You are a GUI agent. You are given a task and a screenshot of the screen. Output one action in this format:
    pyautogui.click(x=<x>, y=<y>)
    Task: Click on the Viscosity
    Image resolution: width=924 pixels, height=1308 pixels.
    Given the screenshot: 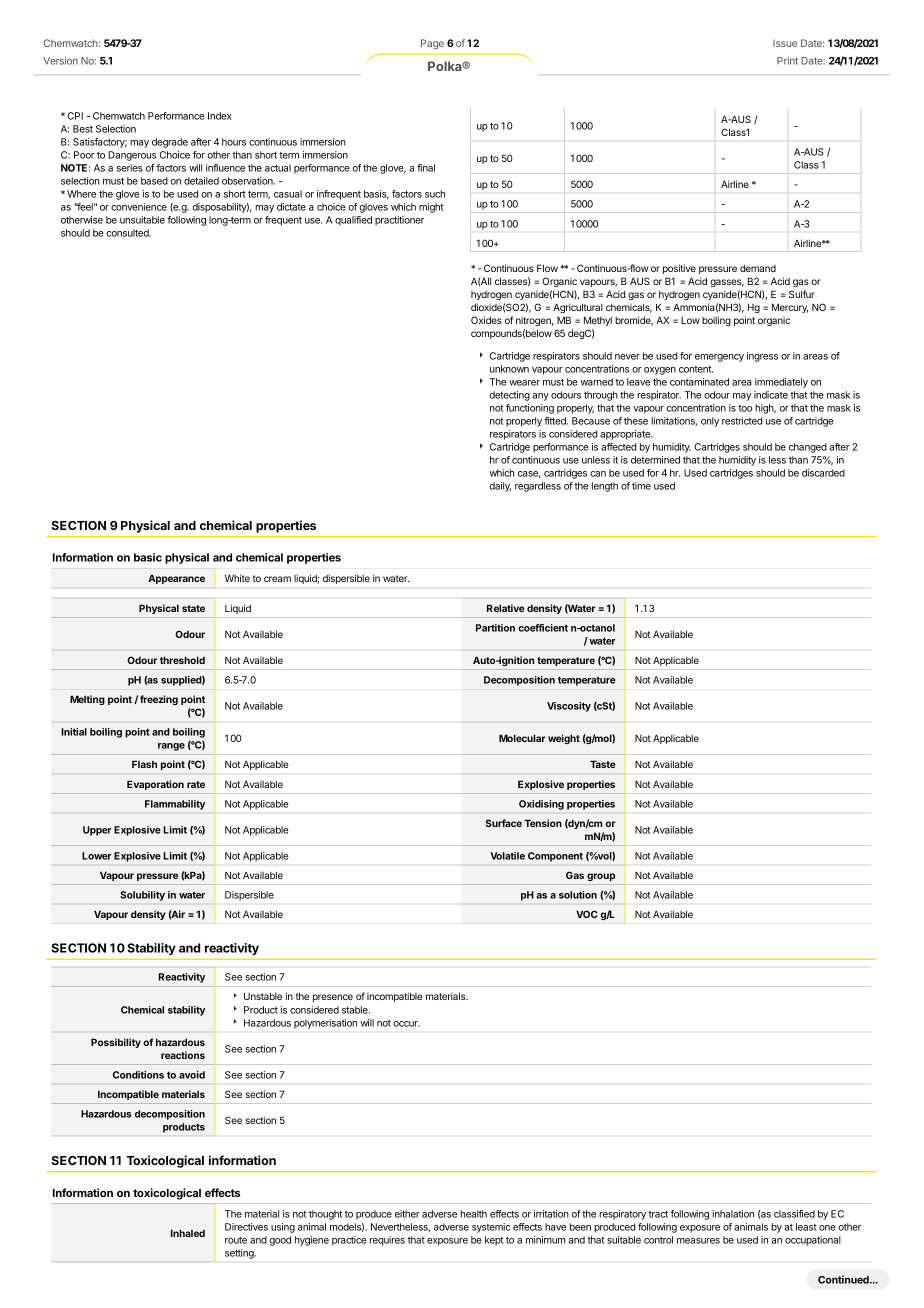 What is the action you would take?
    pyautogui.click(x=569, y=707)
